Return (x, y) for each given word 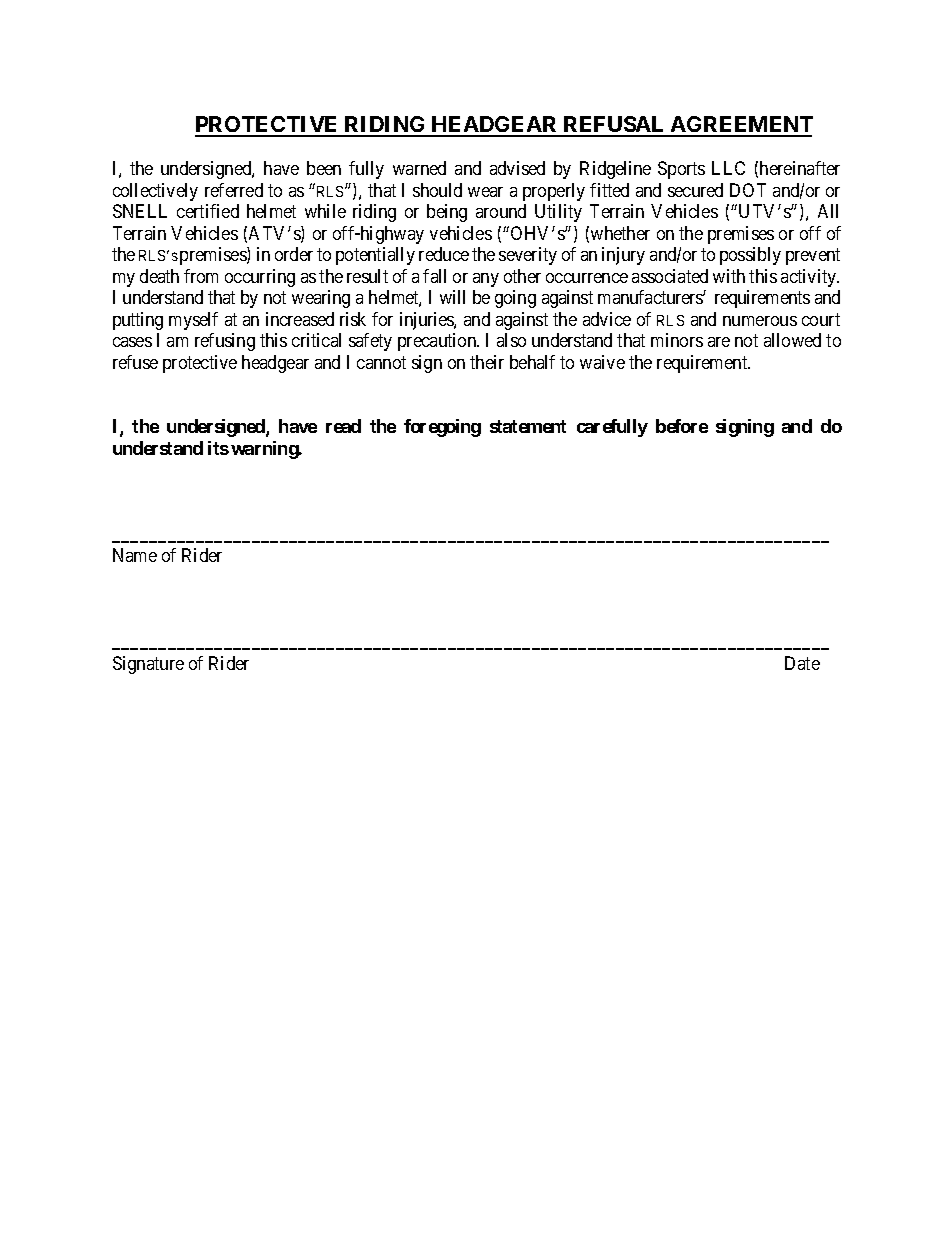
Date (802, 663)
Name (135, 555)
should (437, 190)
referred (234, 190)
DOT (748, 190)
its (218, 448)
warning (265, 450)
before (682, 426)
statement (528, 426)
